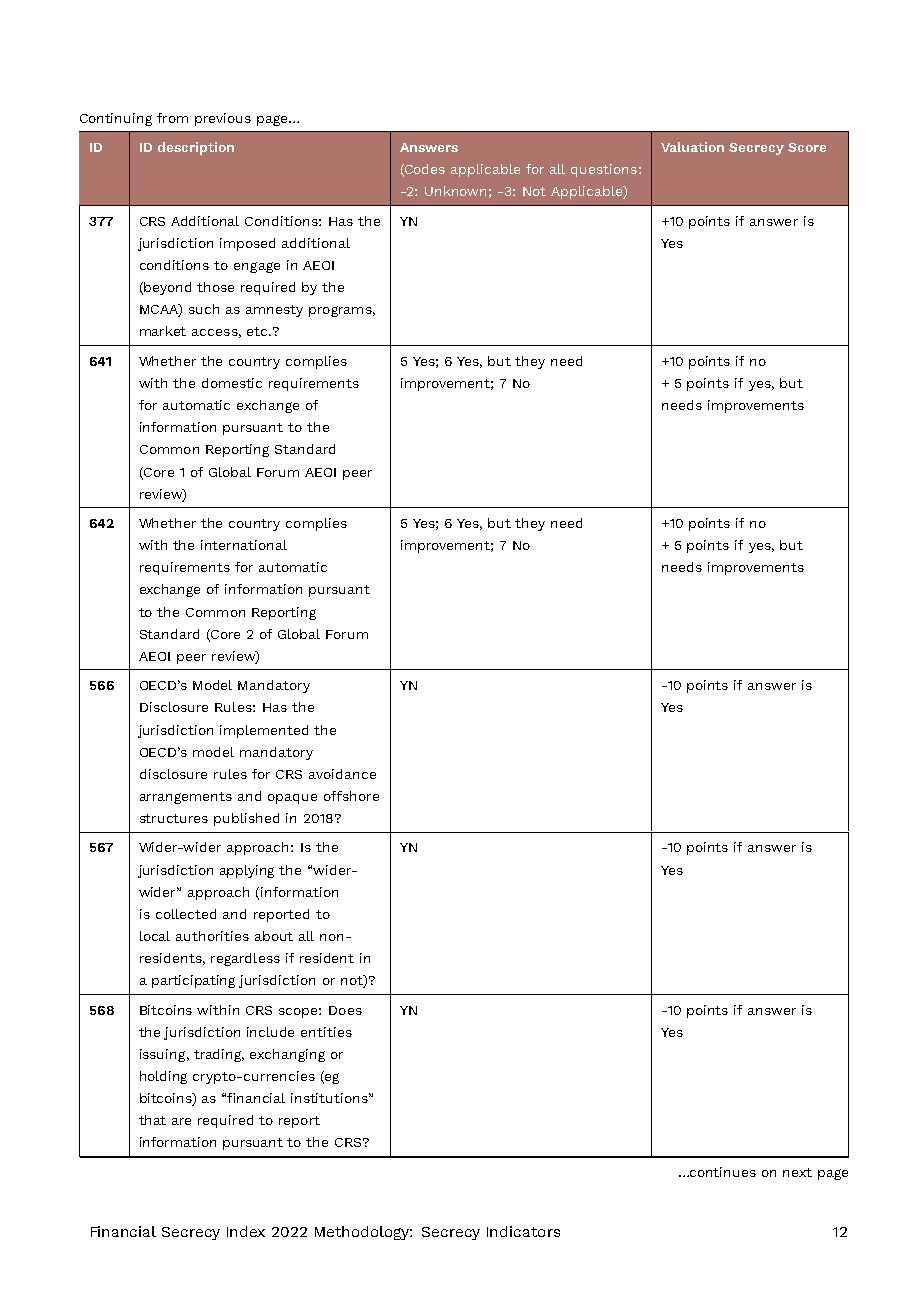 The height and width of the page is (1308, 924). Describe the element at coordinates (342, 774) in the page. I see `avoidance` at that location.
